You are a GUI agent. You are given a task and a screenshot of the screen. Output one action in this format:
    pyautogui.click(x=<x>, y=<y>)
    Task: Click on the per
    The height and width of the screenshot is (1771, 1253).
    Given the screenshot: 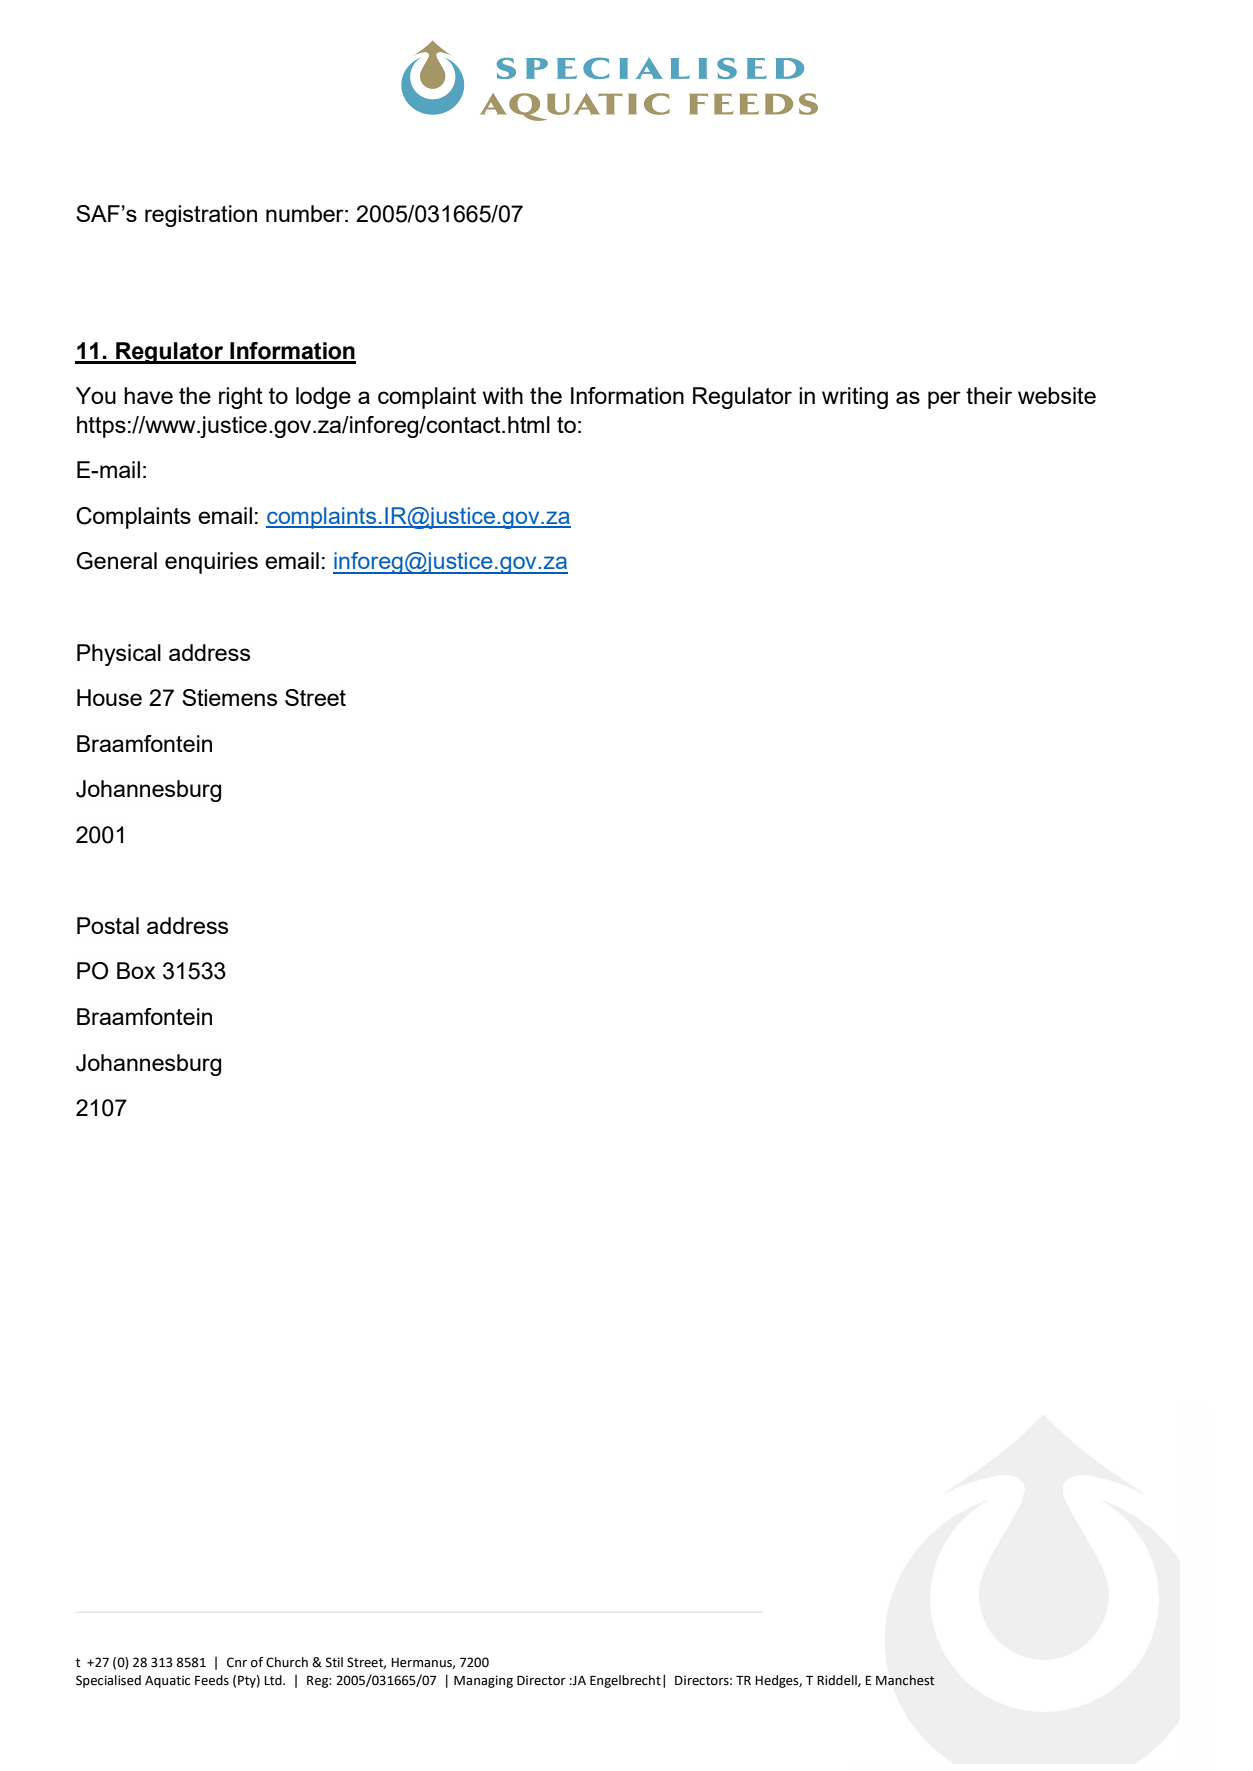 What is the action you would take?
    pyautogui.click(x=944, y=400)
